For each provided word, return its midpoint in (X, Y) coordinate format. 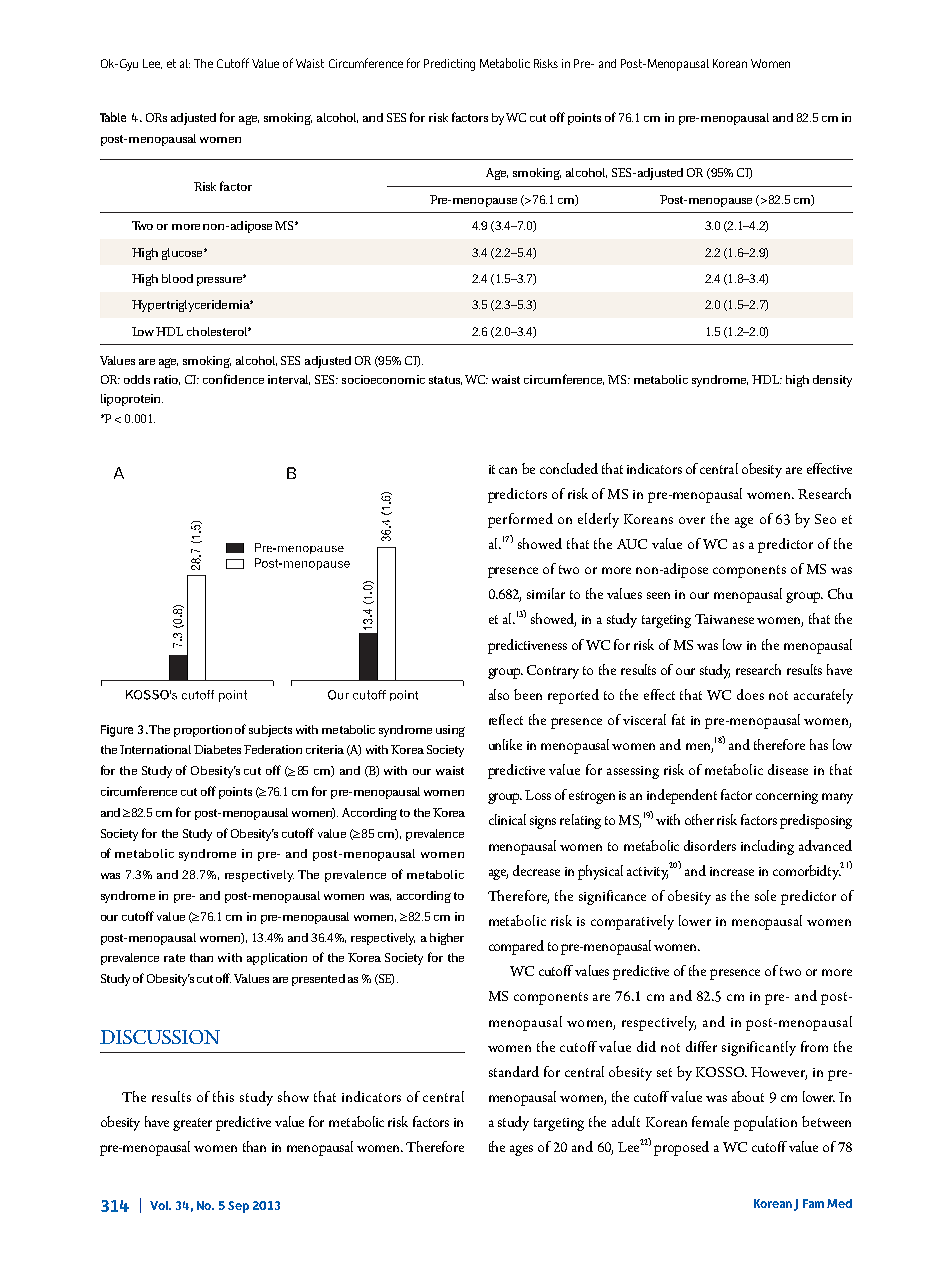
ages (521, 1150)
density (832, 381)
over (692, 520)
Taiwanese (724, 619)
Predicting (449, 65)
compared (516, 947)
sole (765, 895)
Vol (160, 1205)
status (445, 380)
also (499, 694)
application (277, 959)
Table (113, 117)
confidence (233, 379)
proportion (203, 731)
